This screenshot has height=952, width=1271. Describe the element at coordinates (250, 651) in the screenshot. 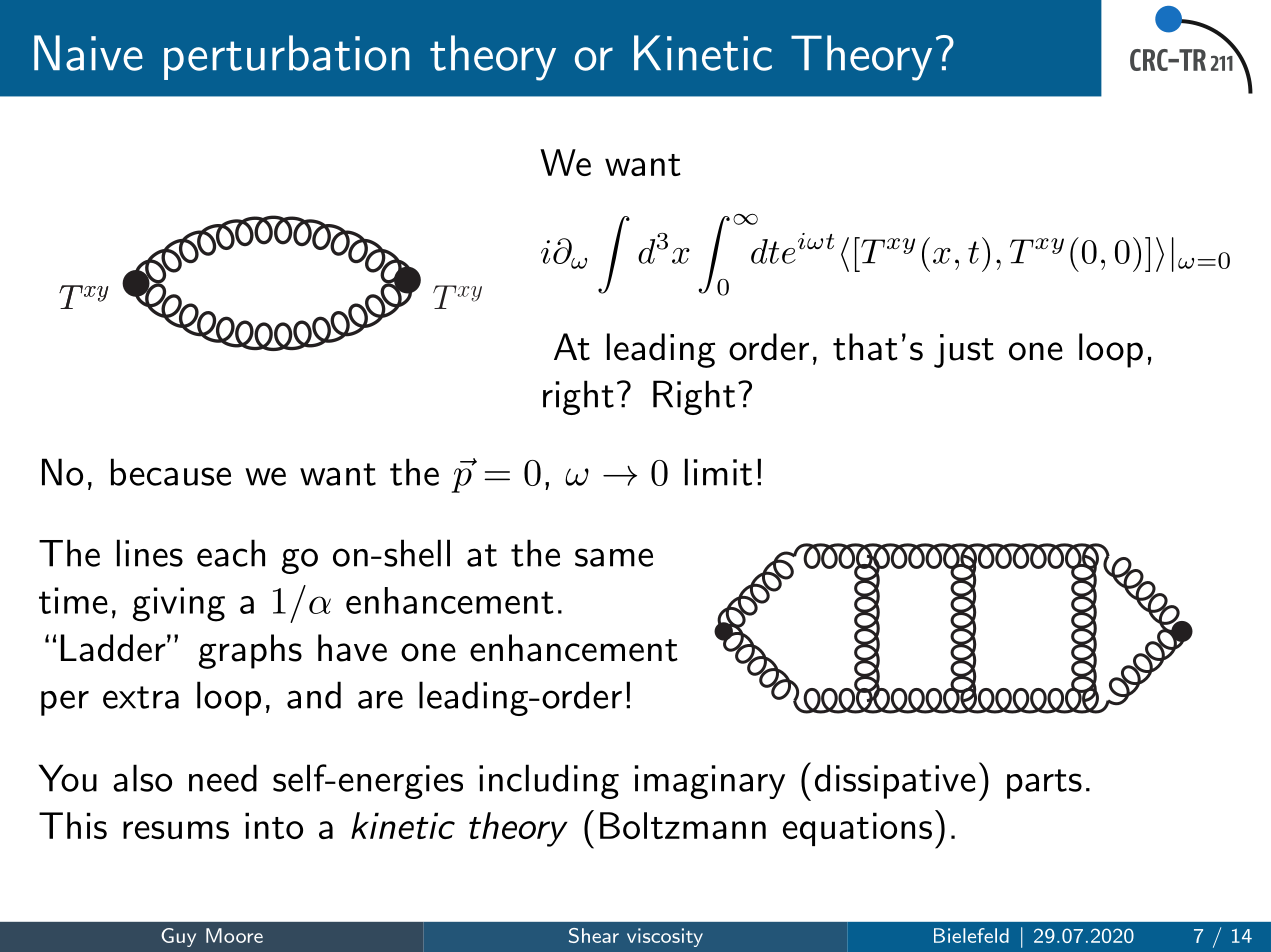

I see `graphs` at that location.
